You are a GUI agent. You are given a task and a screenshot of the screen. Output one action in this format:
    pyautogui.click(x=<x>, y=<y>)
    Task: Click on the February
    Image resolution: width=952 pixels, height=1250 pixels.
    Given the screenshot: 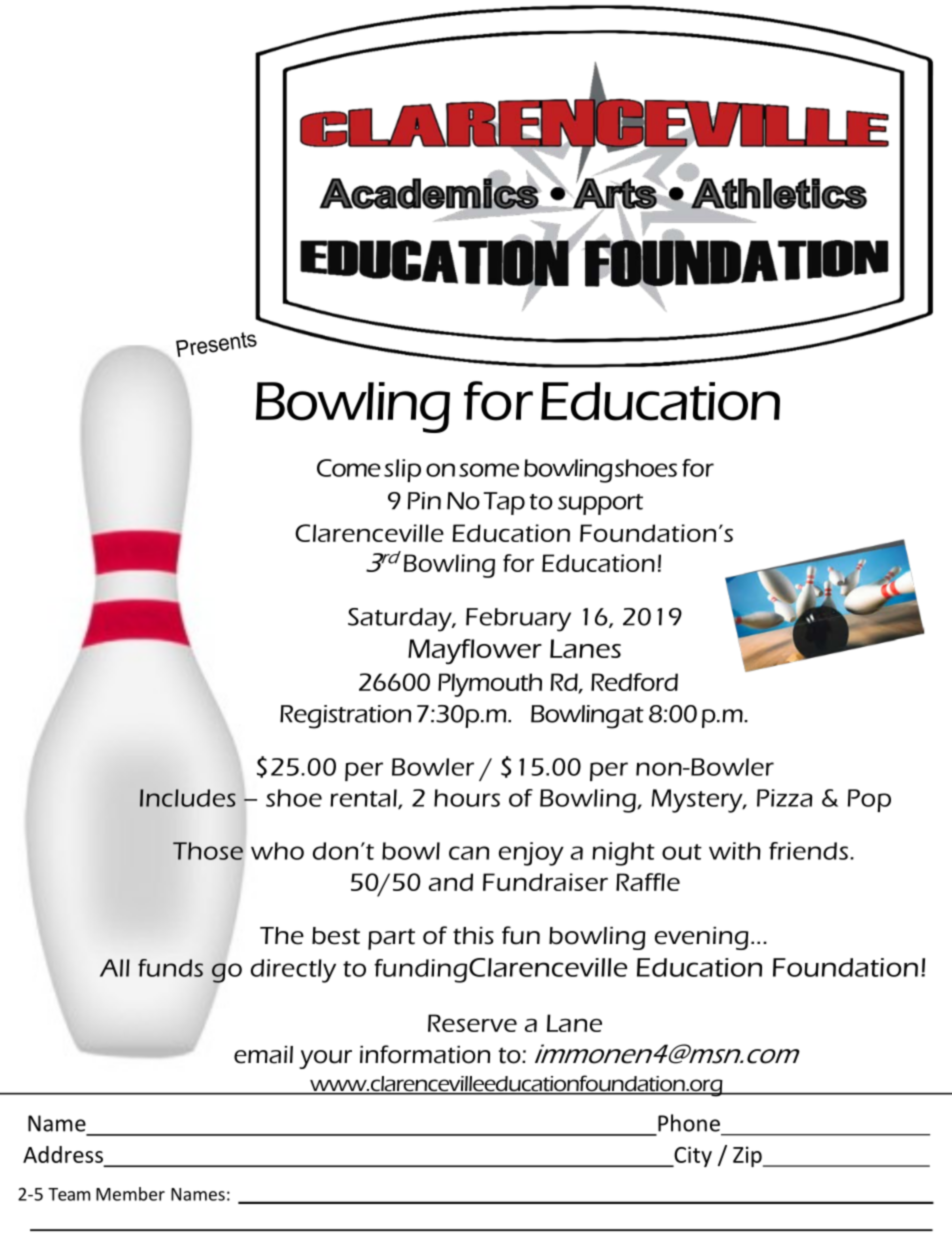 What is the action you would take?
    pyautogui.click(x=518, y=620)
